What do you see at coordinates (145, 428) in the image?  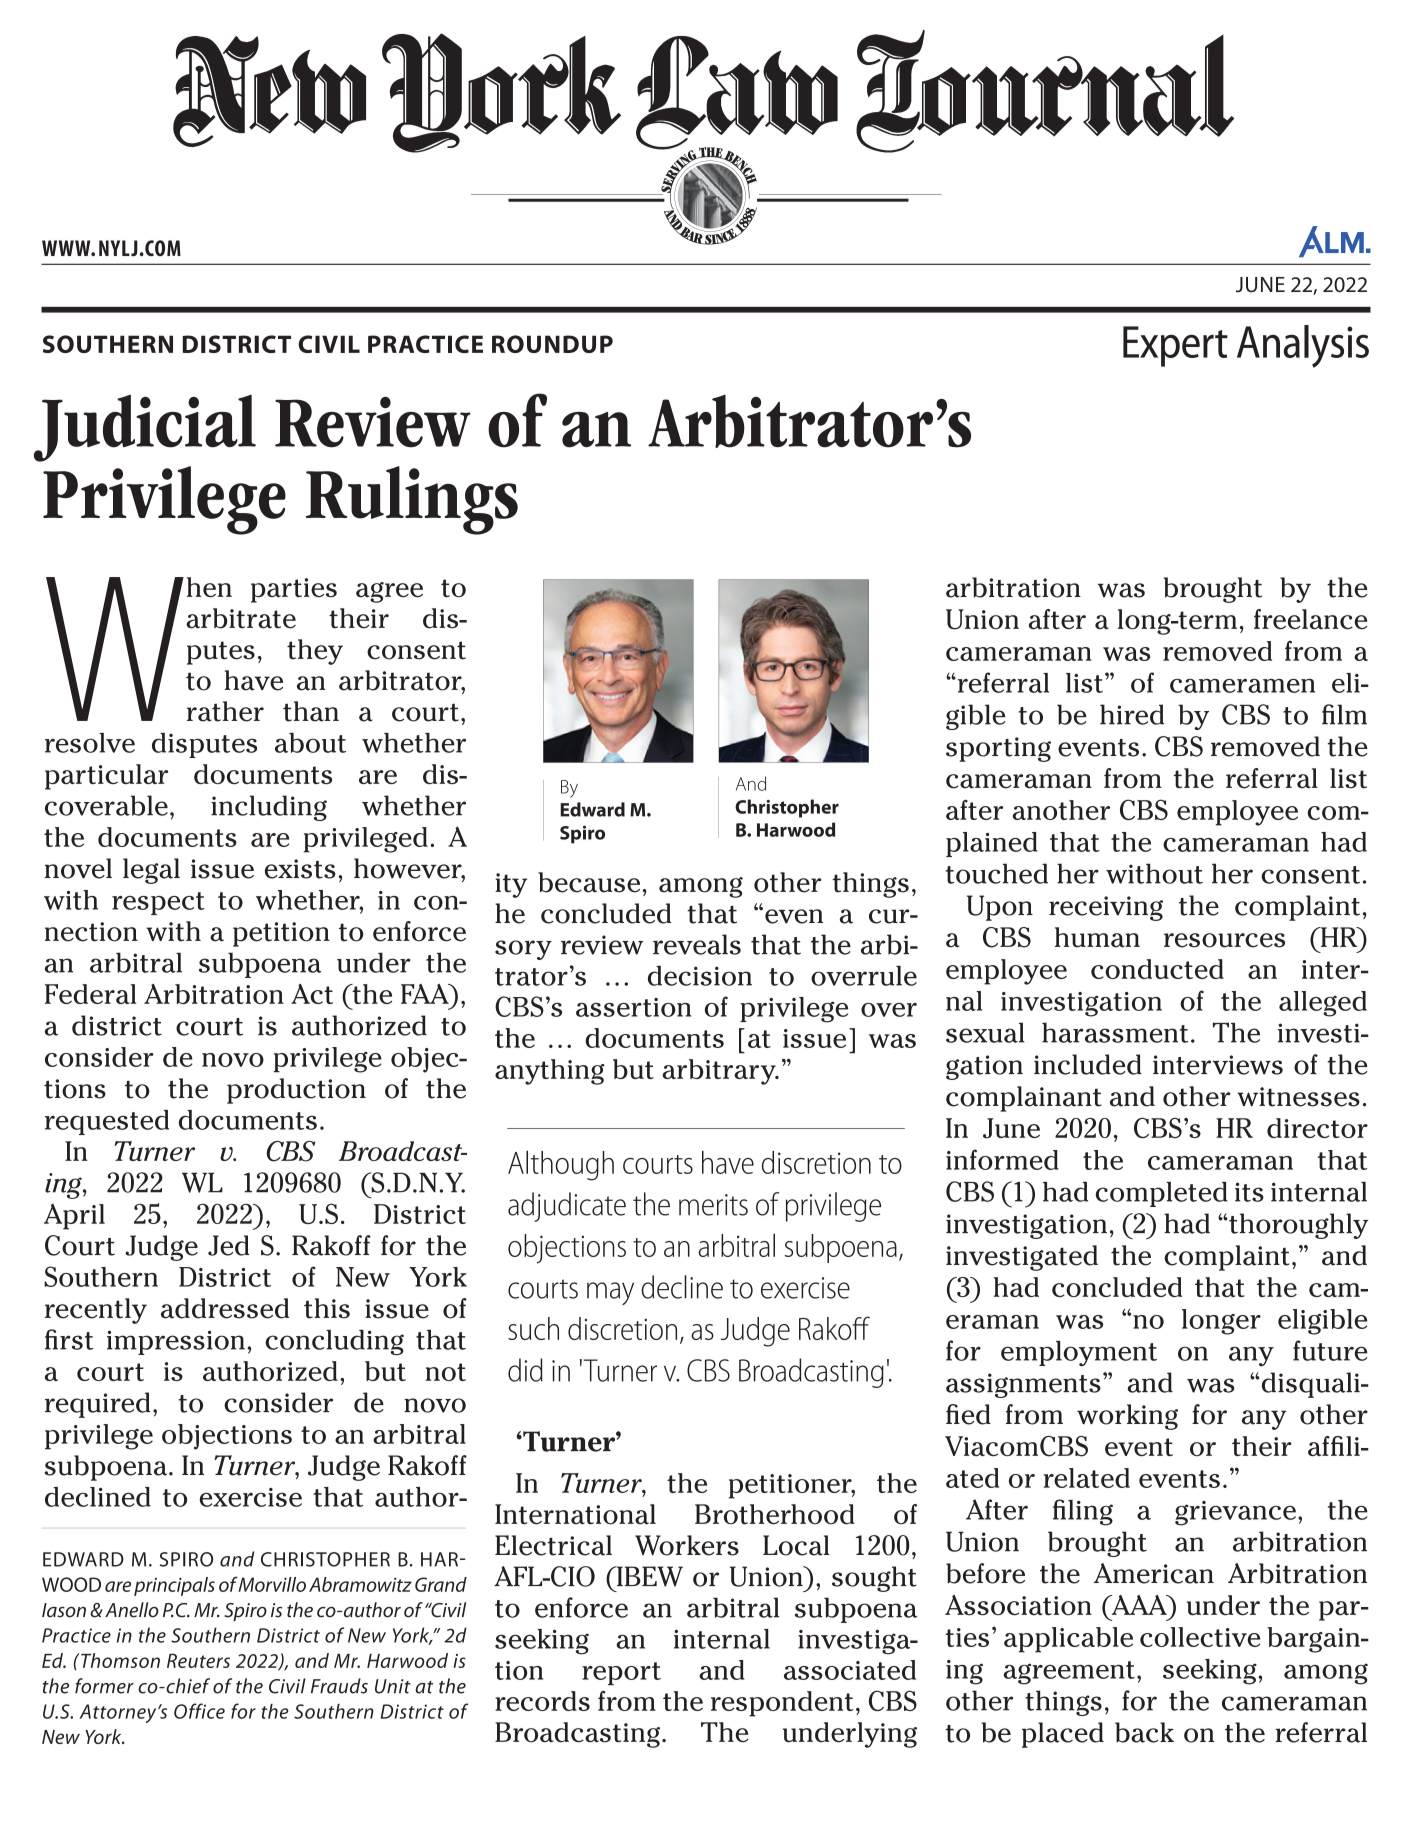 I see `Judicial` at bounding box center [145, 428].
